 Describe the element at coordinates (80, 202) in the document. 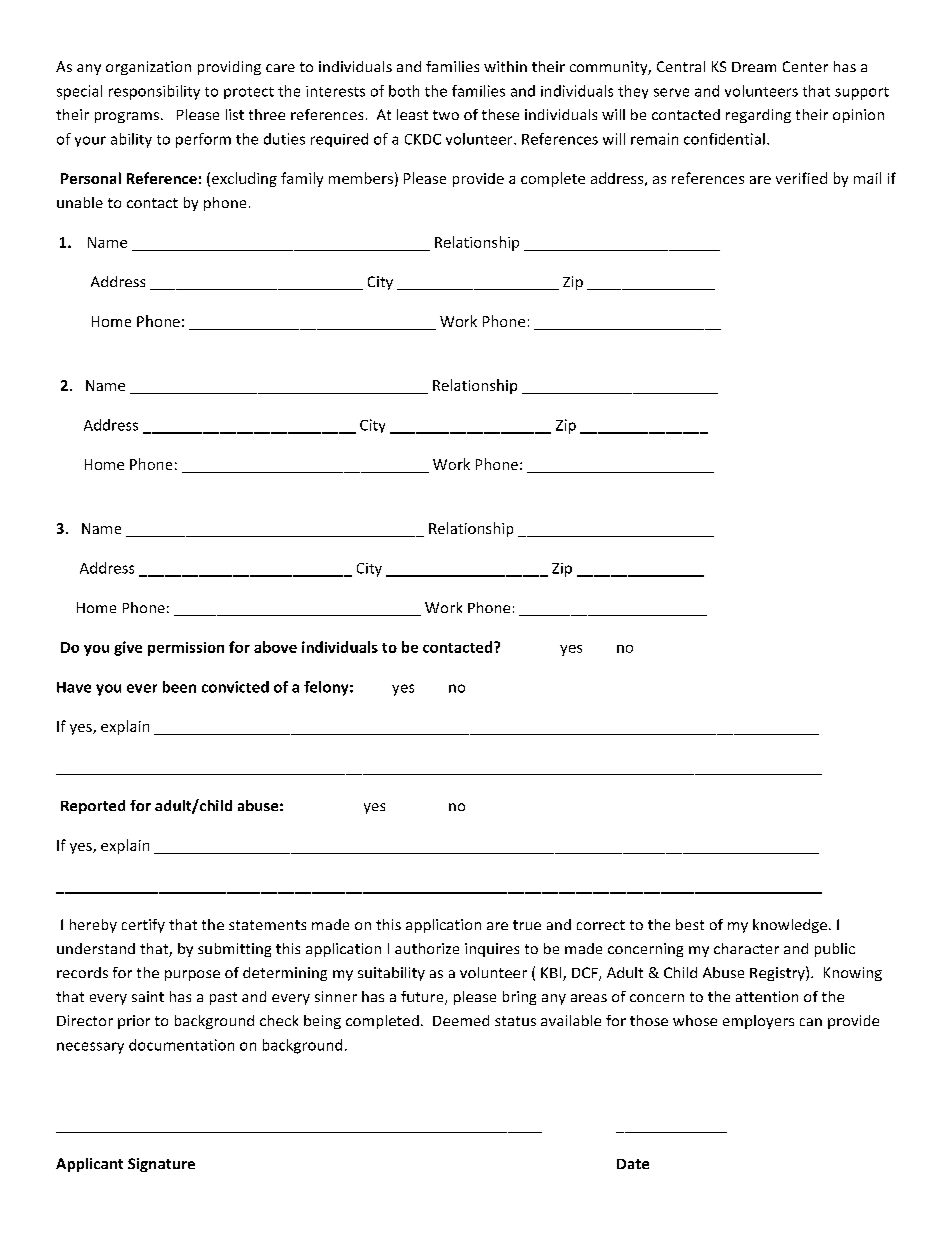

I see `unable` at that location.
